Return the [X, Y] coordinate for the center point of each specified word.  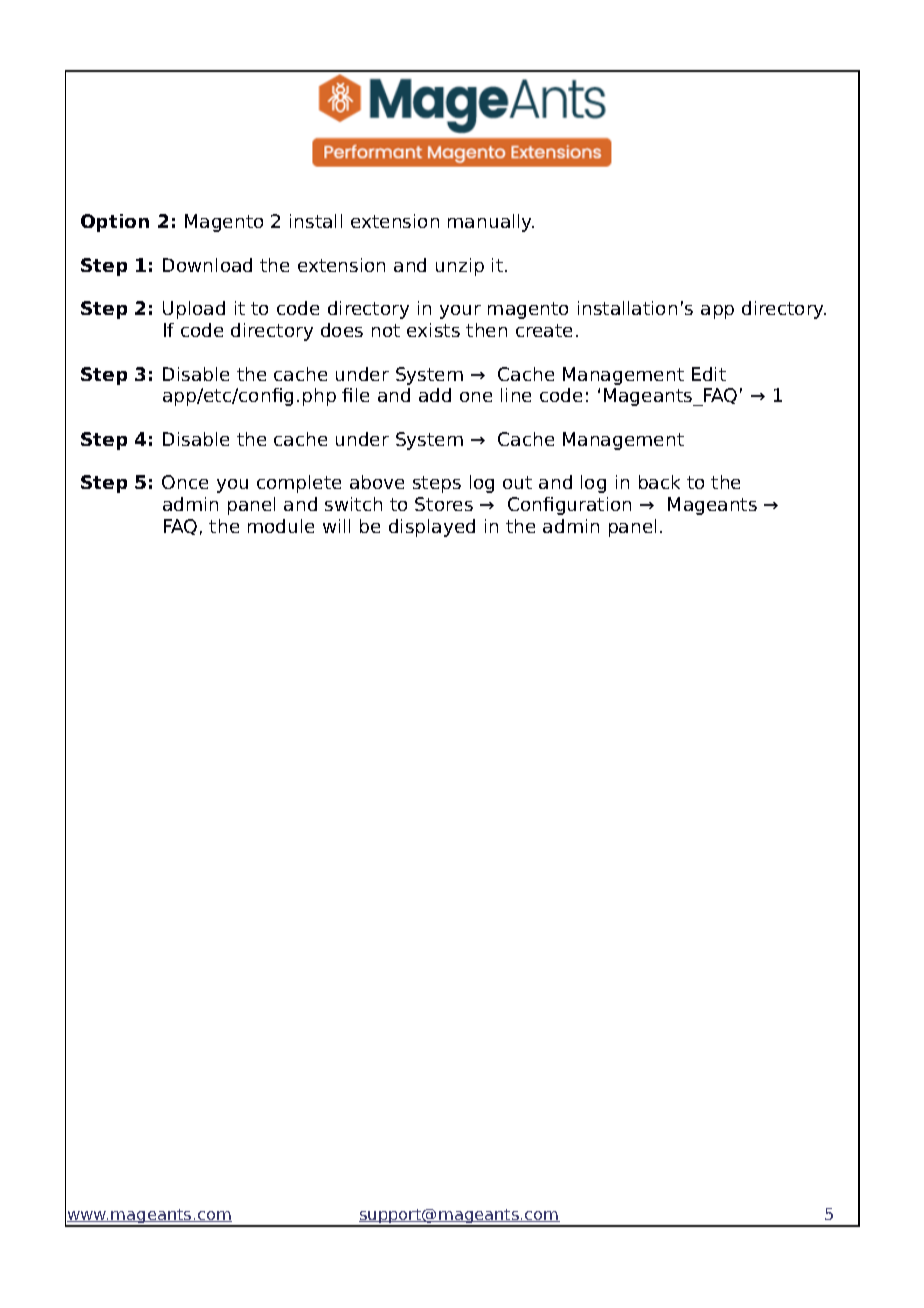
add [435, 395]
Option [115, 223]
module [281, 526]
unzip [460, 267]
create [544, 330]
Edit [709, 374]
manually [491, 223]
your [460, 312]
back [659, 482]
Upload [194, 310]
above [377, 482]
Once [185, 482]
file [355, 395]
